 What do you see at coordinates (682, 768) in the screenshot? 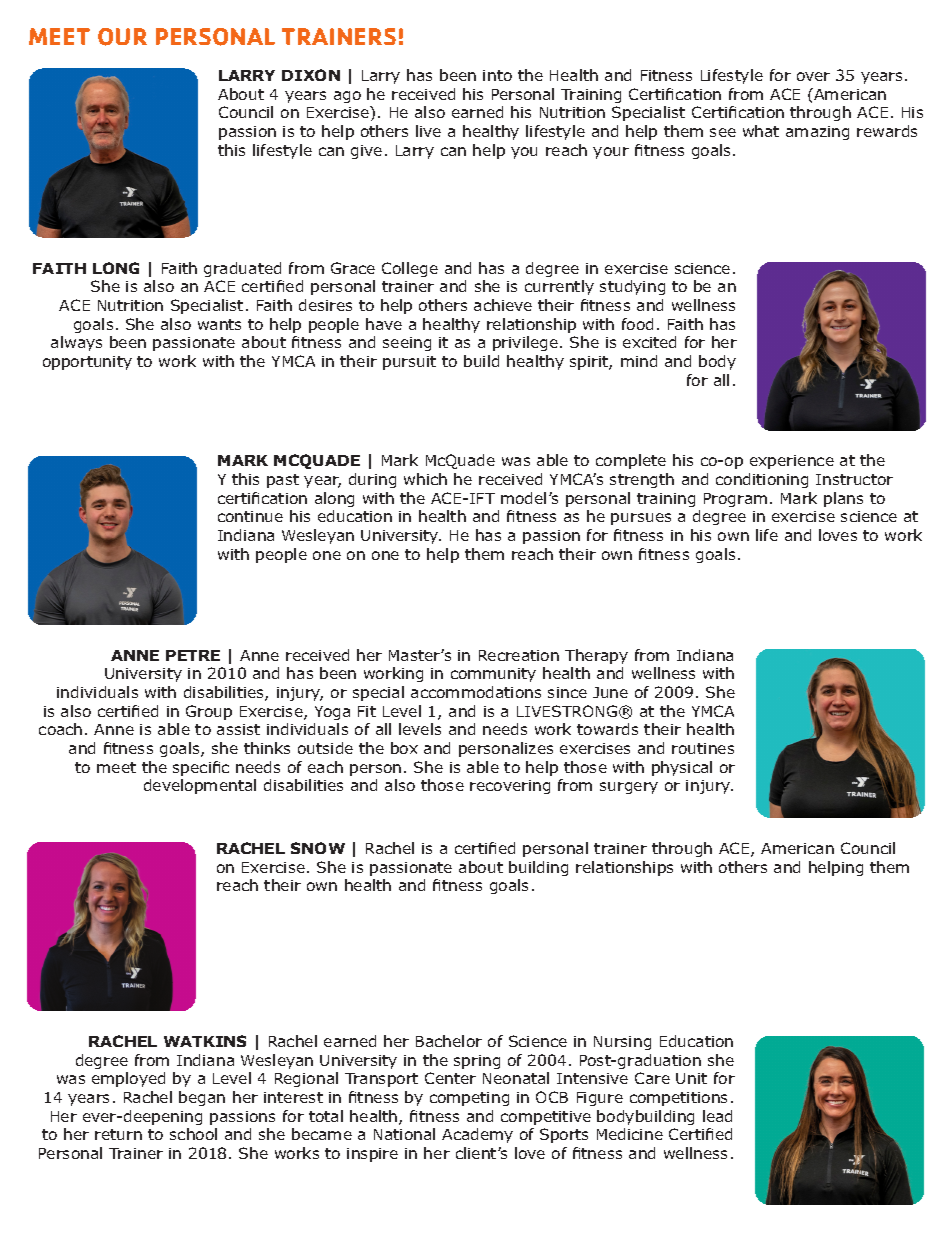
I see `physical` at bounding box center [682, 768].
